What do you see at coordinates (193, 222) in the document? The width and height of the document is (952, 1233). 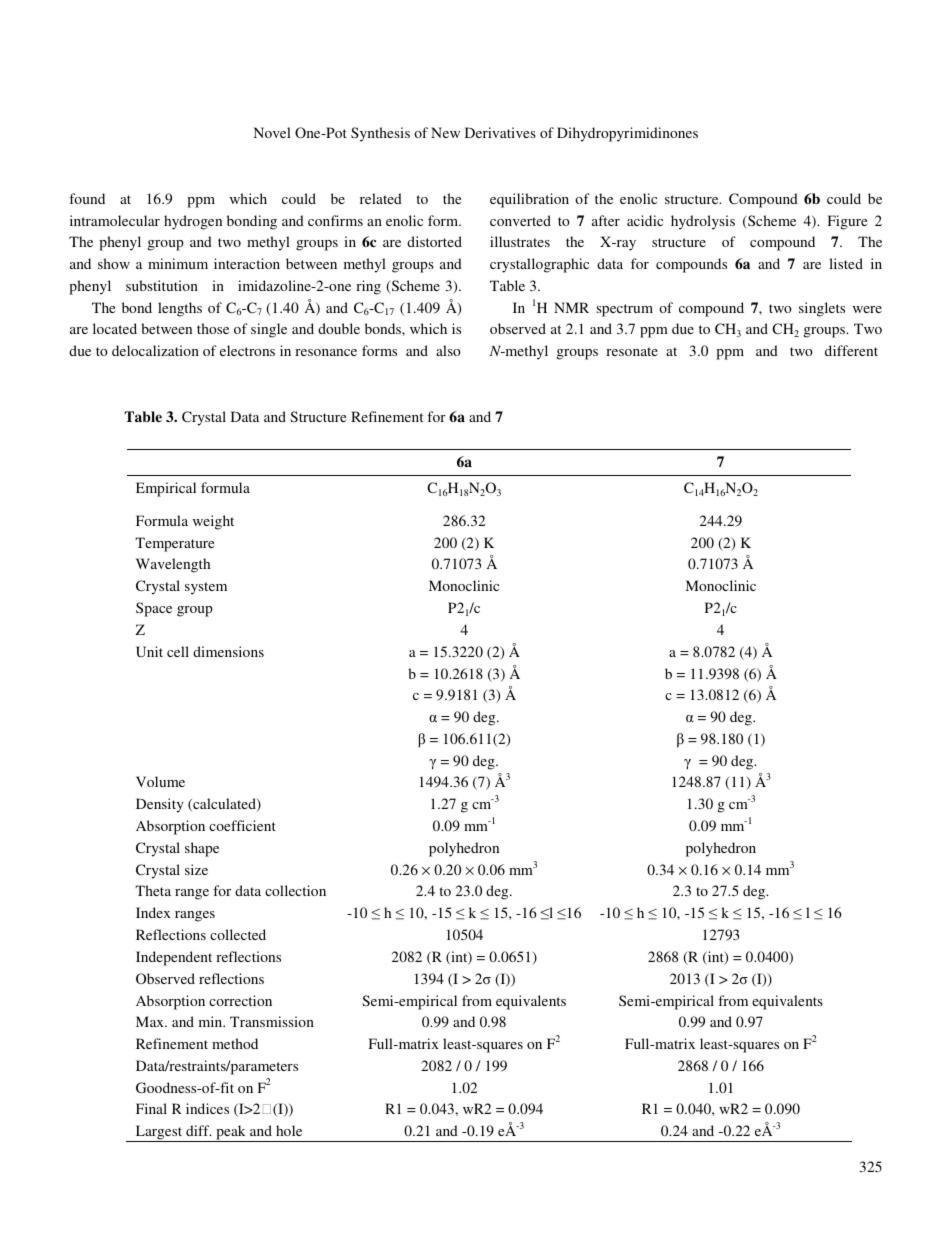 I see `hydrogen` at bounding box center [193, 222].
